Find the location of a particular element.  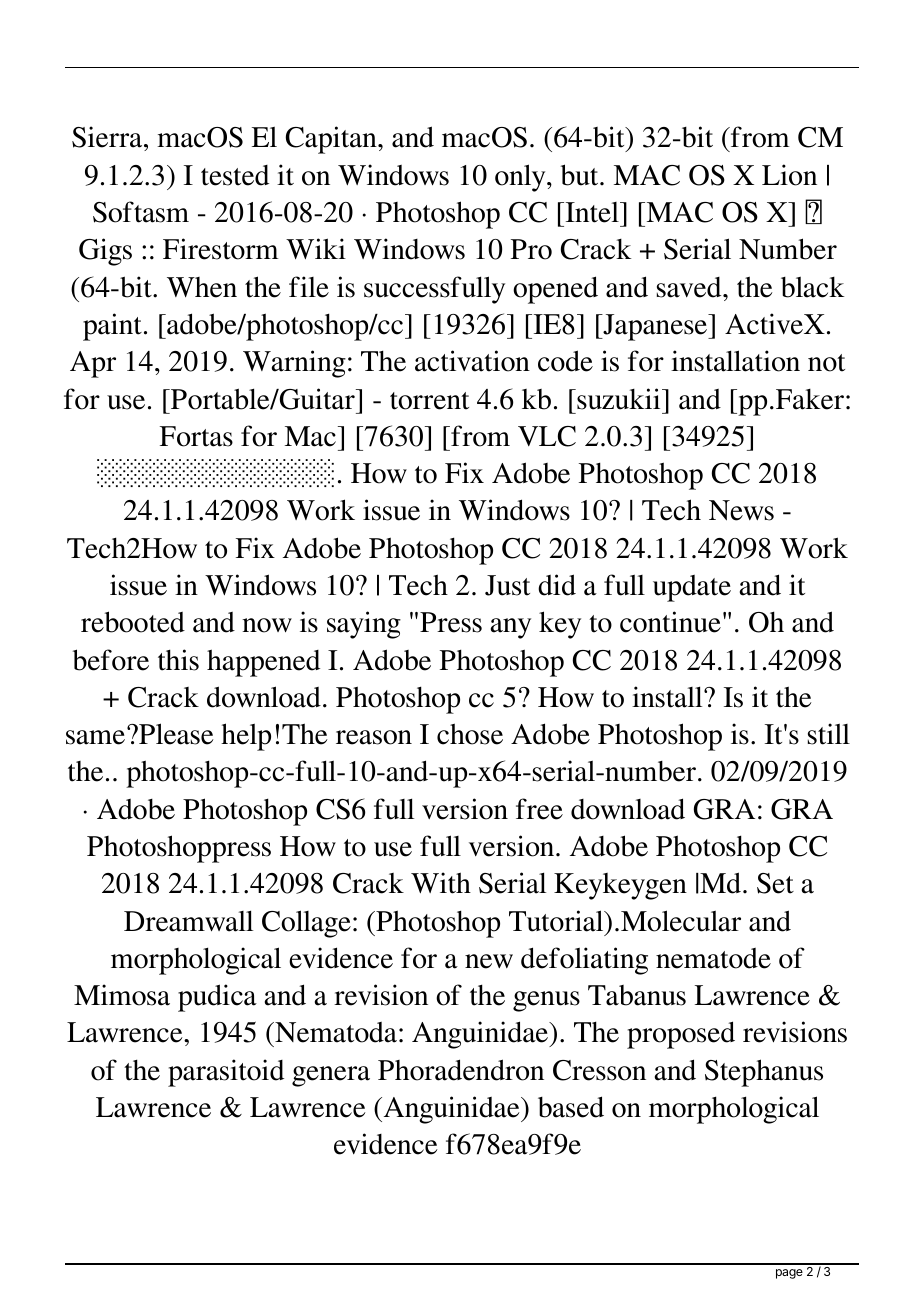

genera is located at coordinates (331, 1076).
